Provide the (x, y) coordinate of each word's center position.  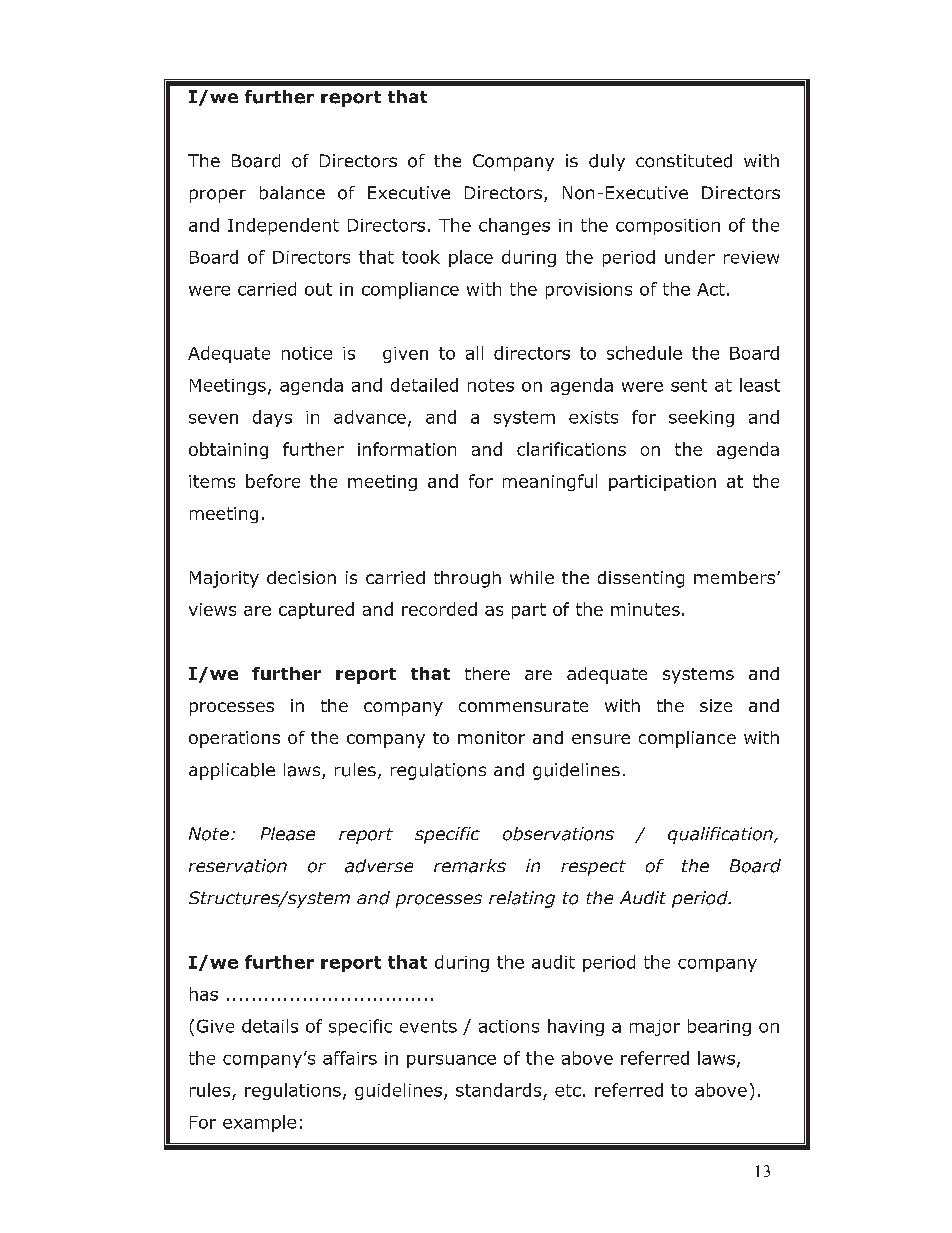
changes (514, 226)
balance (292, 193)
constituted (684, 161)
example (259, 1123)
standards (498, 1090)
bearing (719, 1027)
